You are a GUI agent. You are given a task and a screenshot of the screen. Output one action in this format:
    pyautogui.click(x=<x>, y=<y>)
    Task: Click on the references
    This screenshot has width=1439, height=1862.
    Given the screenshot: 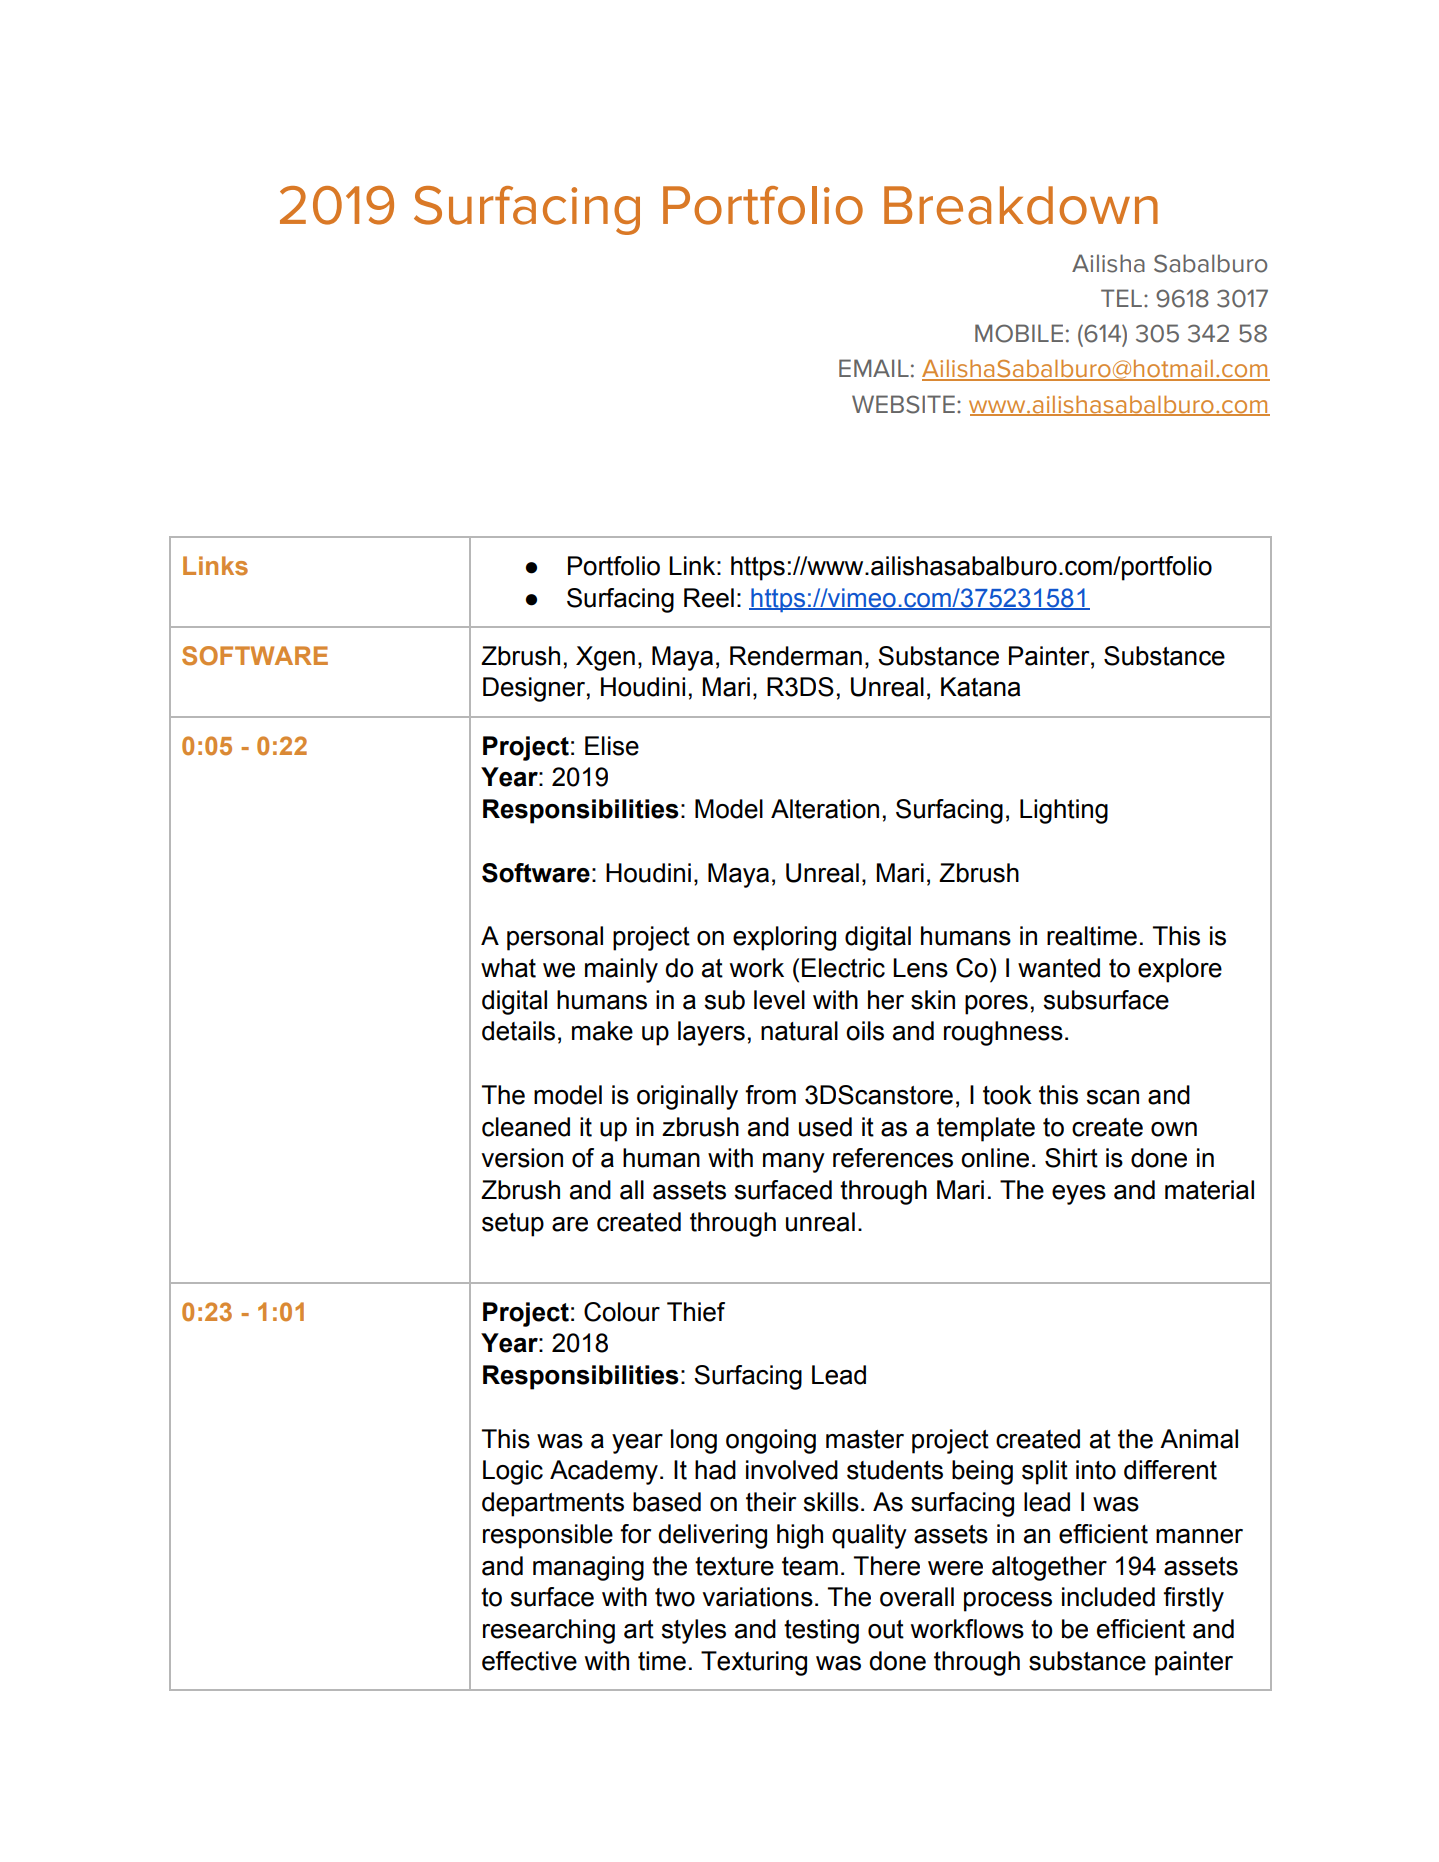 What is the action you would take?
    pyautogui.click(x=893, y=1158)
